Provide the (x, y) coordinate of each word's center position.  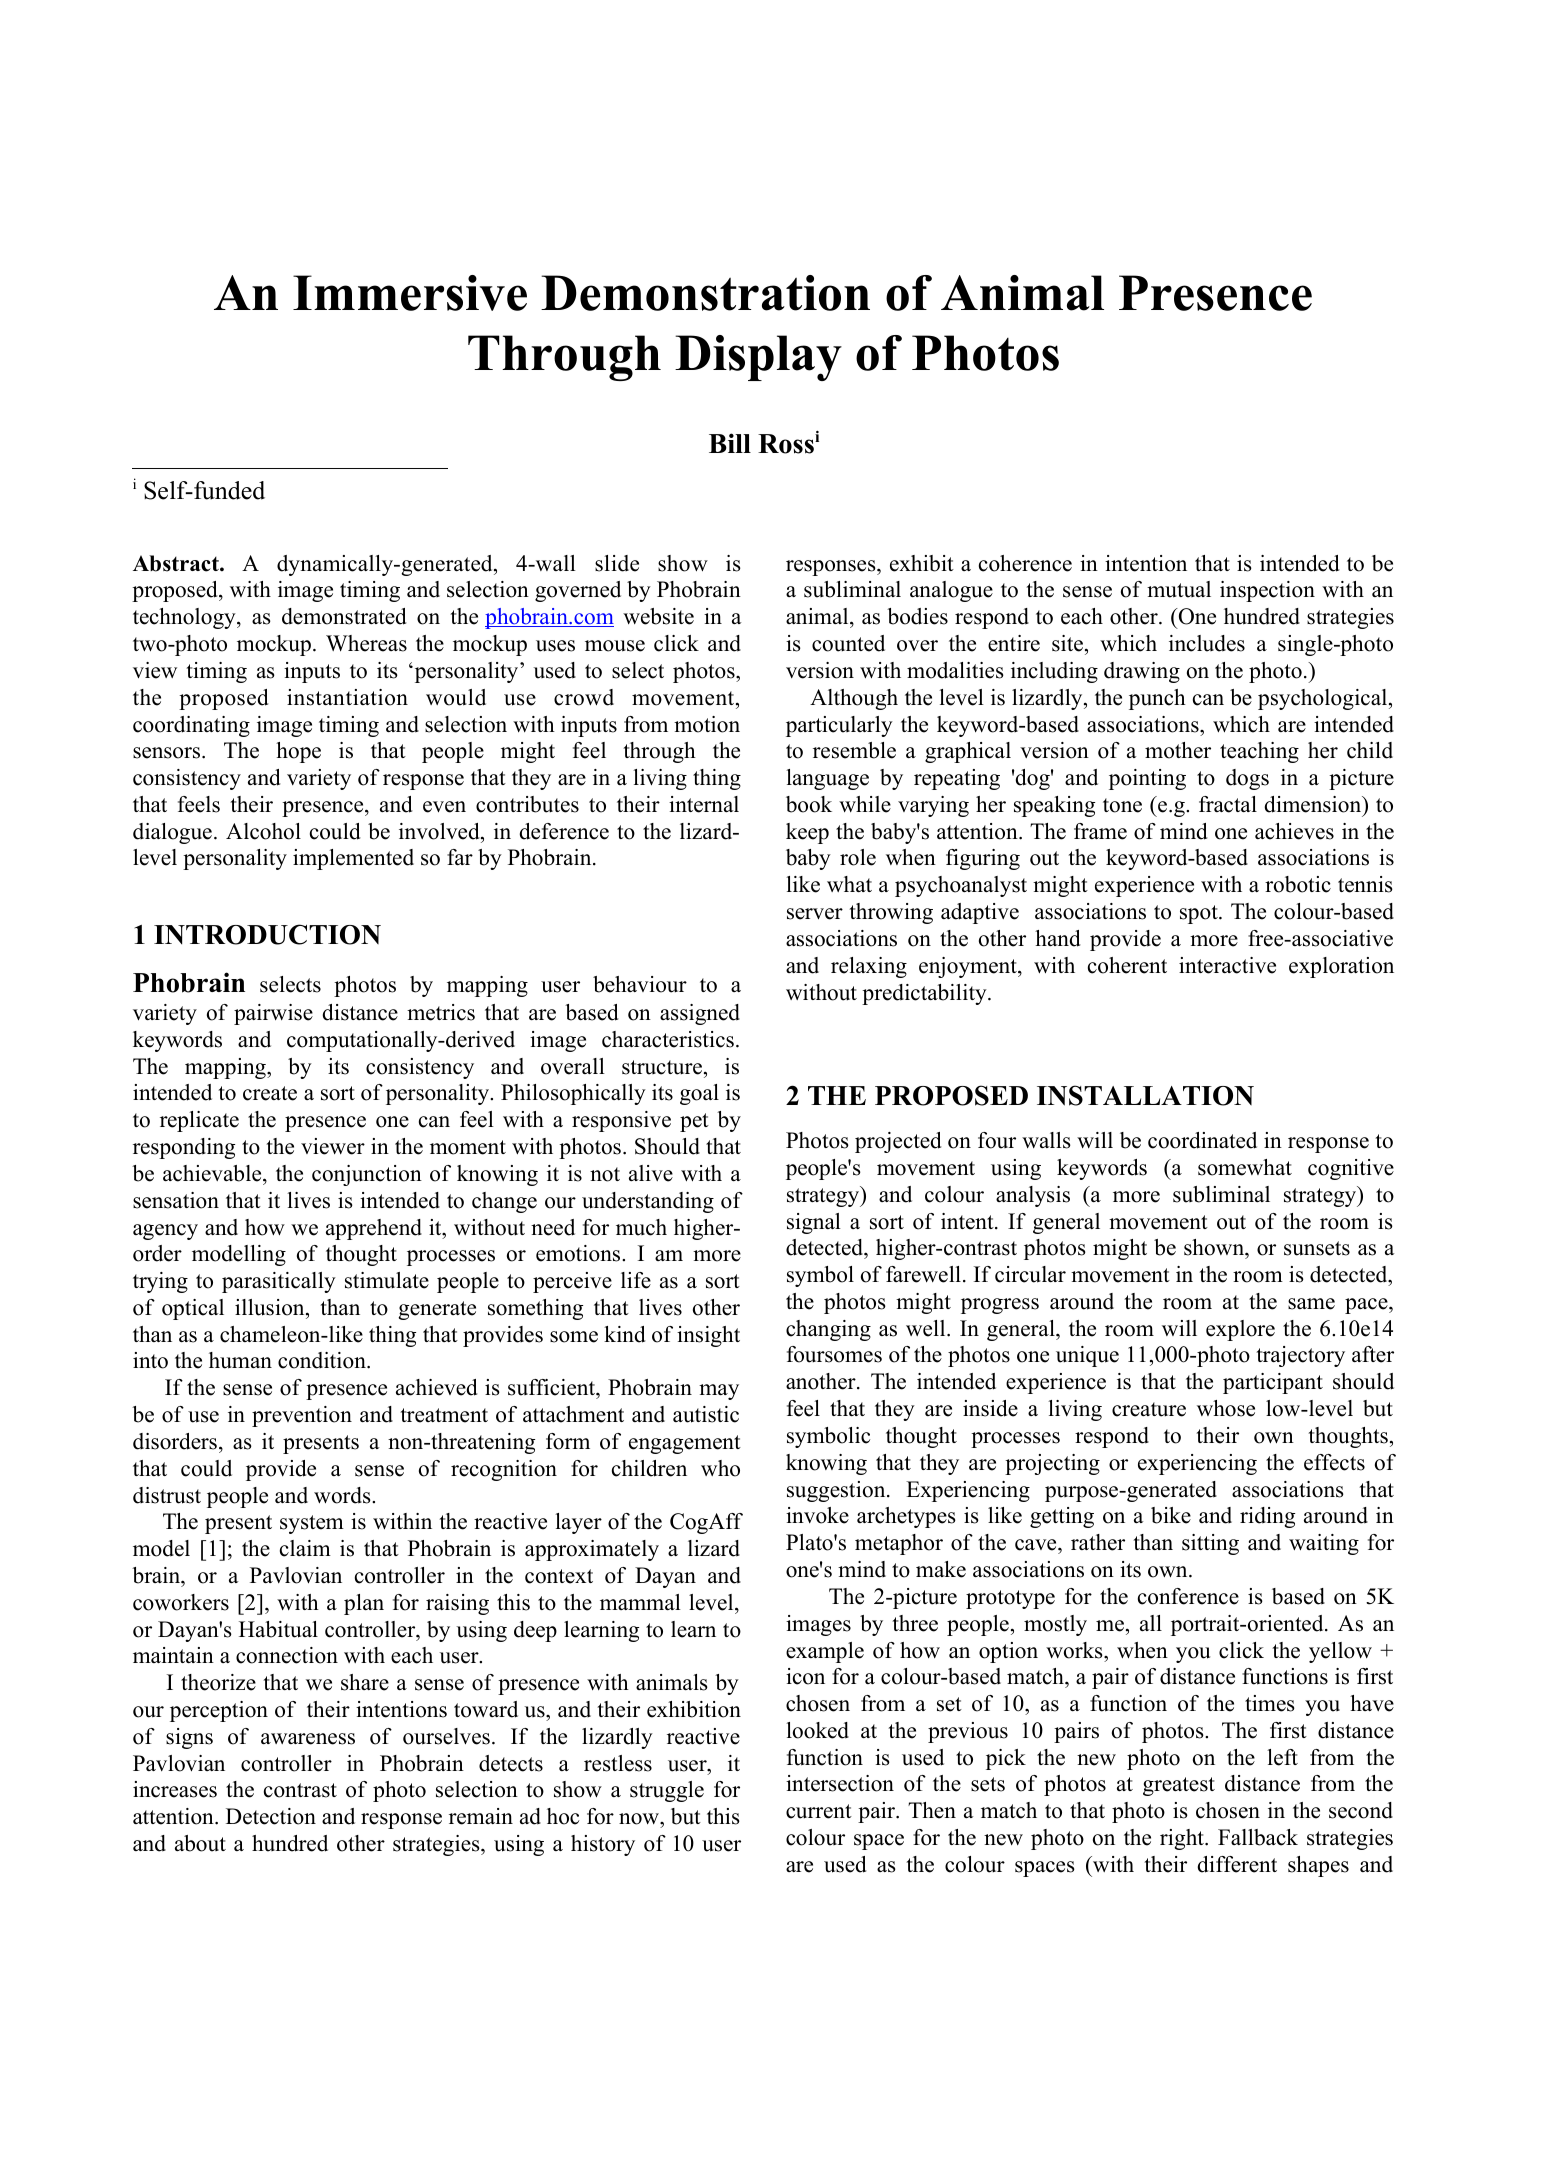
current (819, 1811)
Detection (271, 1816)
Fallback (1258, 1837)
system (312, 1524)
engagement (685, 1444)
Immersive (410, 293)
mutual (1179, 589)
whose (1226, 1408)
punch (1157, 699)
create (270, 1093)
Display (758, 358)
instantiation (347, 697)
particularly (839, 726)
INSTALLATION (1145, 1095)
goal (699, 1094)
